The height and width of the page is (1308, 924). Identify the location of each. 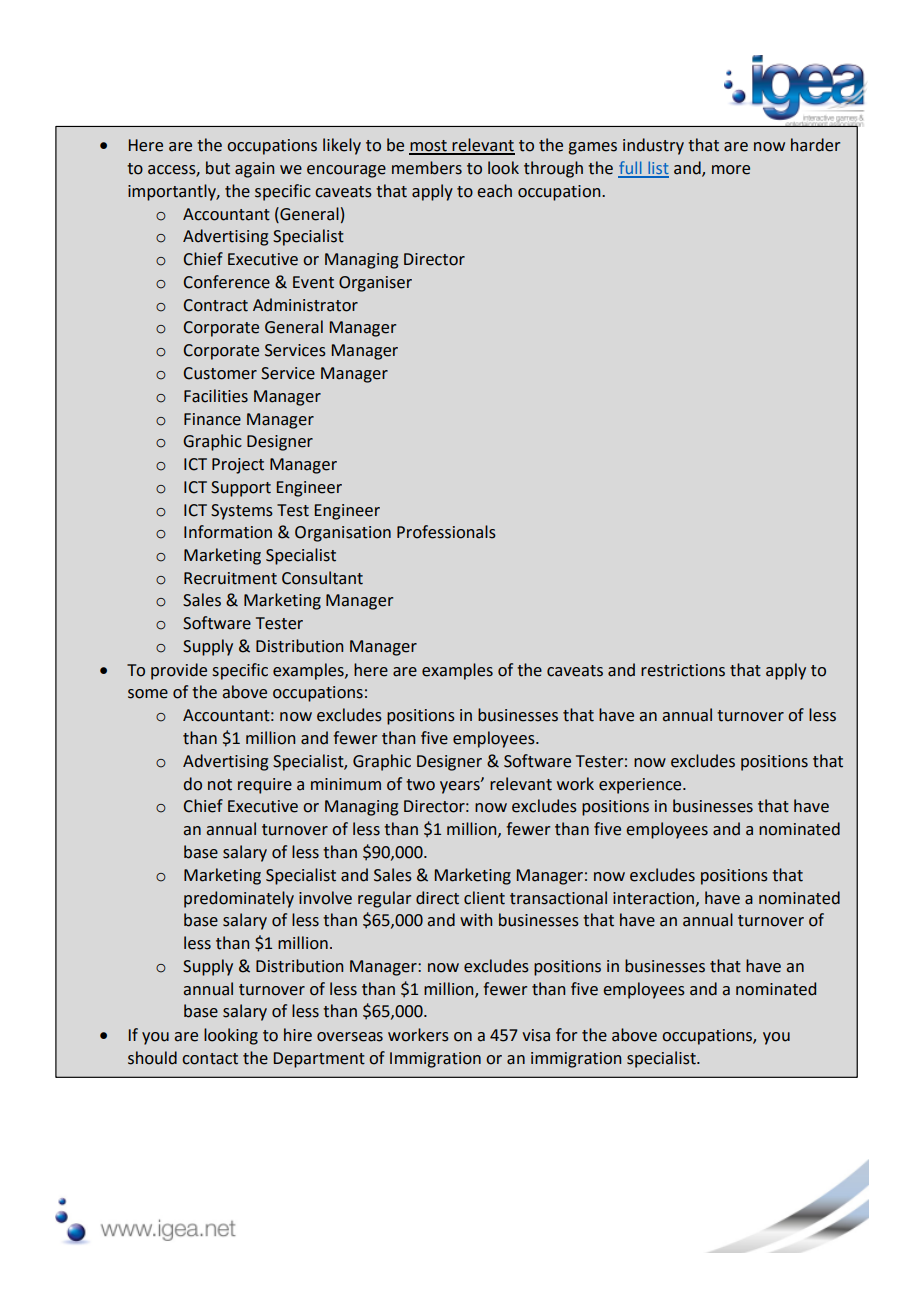
(494, 191).
